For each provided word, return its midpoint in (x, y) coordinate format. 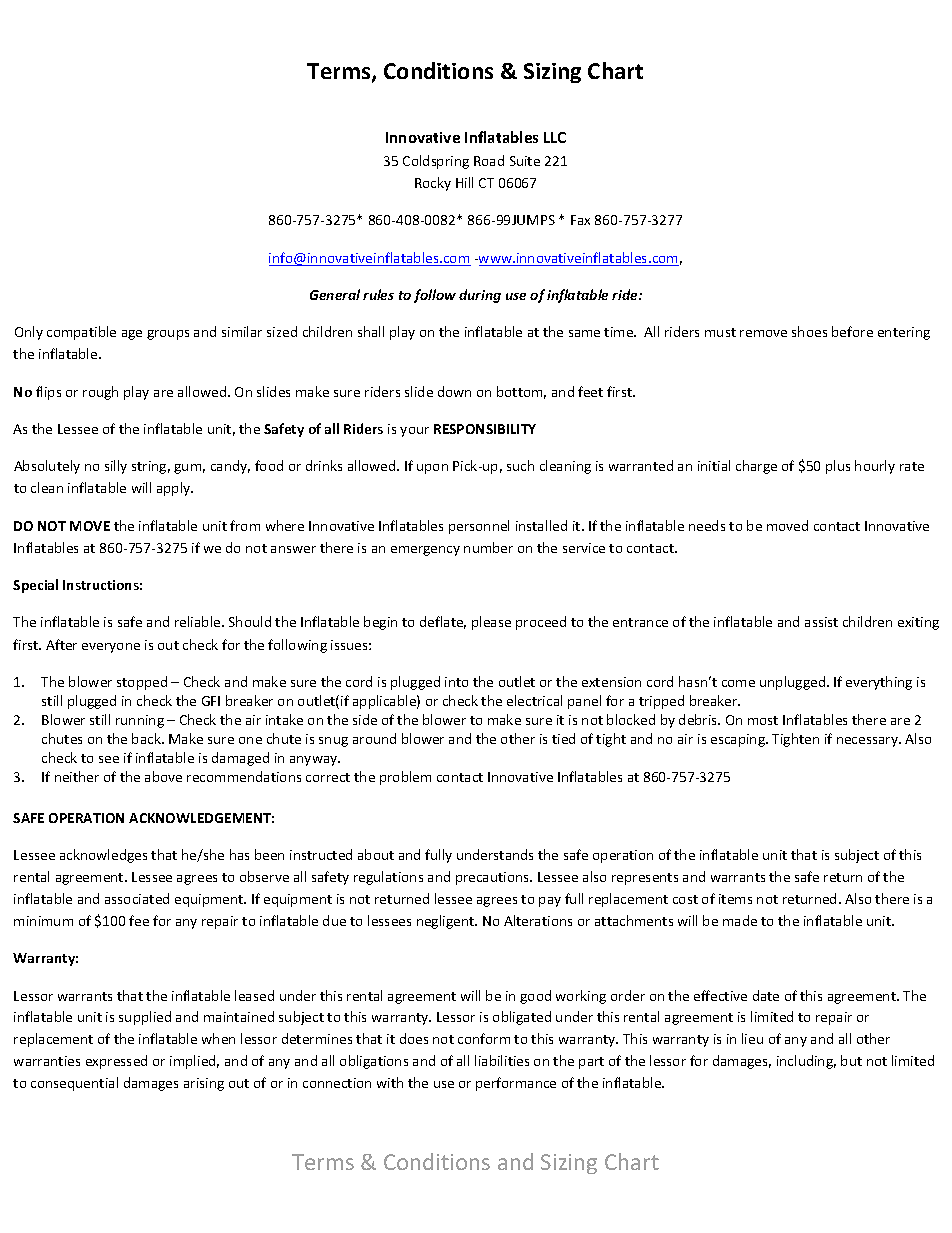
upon (432, 469)
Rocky (433, 184)
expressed (116, 1062)
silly (116, 467)
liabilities (502, 1060)
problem (405, 778)
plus (838, 467)
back (147, 738)
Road (489, 160)
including (806, 1062)
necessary (868, 742)
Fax (580, 220)
